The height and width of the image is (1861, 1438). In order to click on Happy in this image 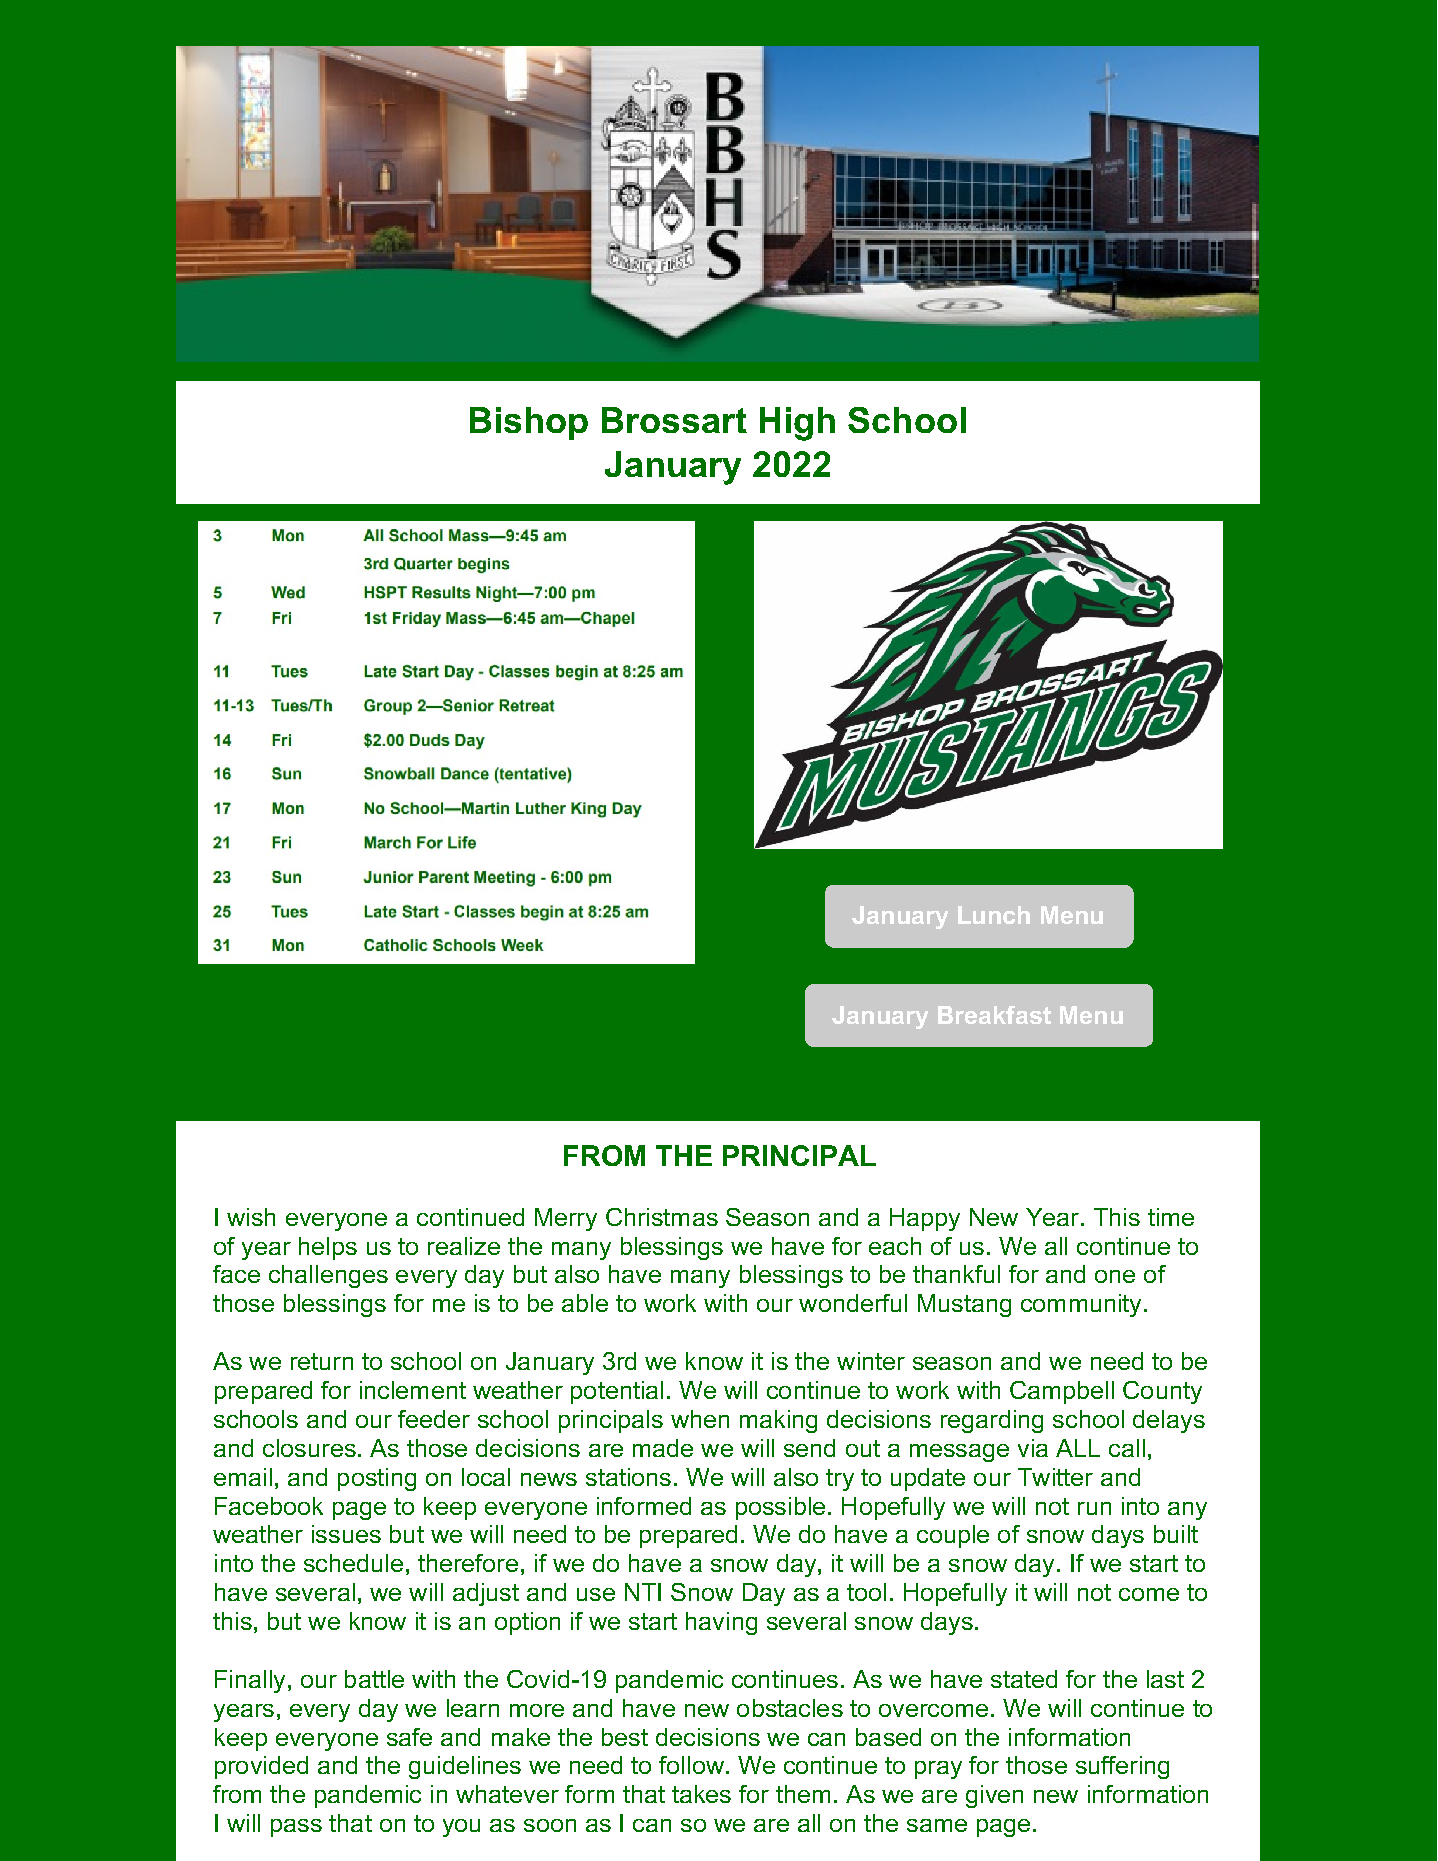, I will do `click(925, 1219)`.
